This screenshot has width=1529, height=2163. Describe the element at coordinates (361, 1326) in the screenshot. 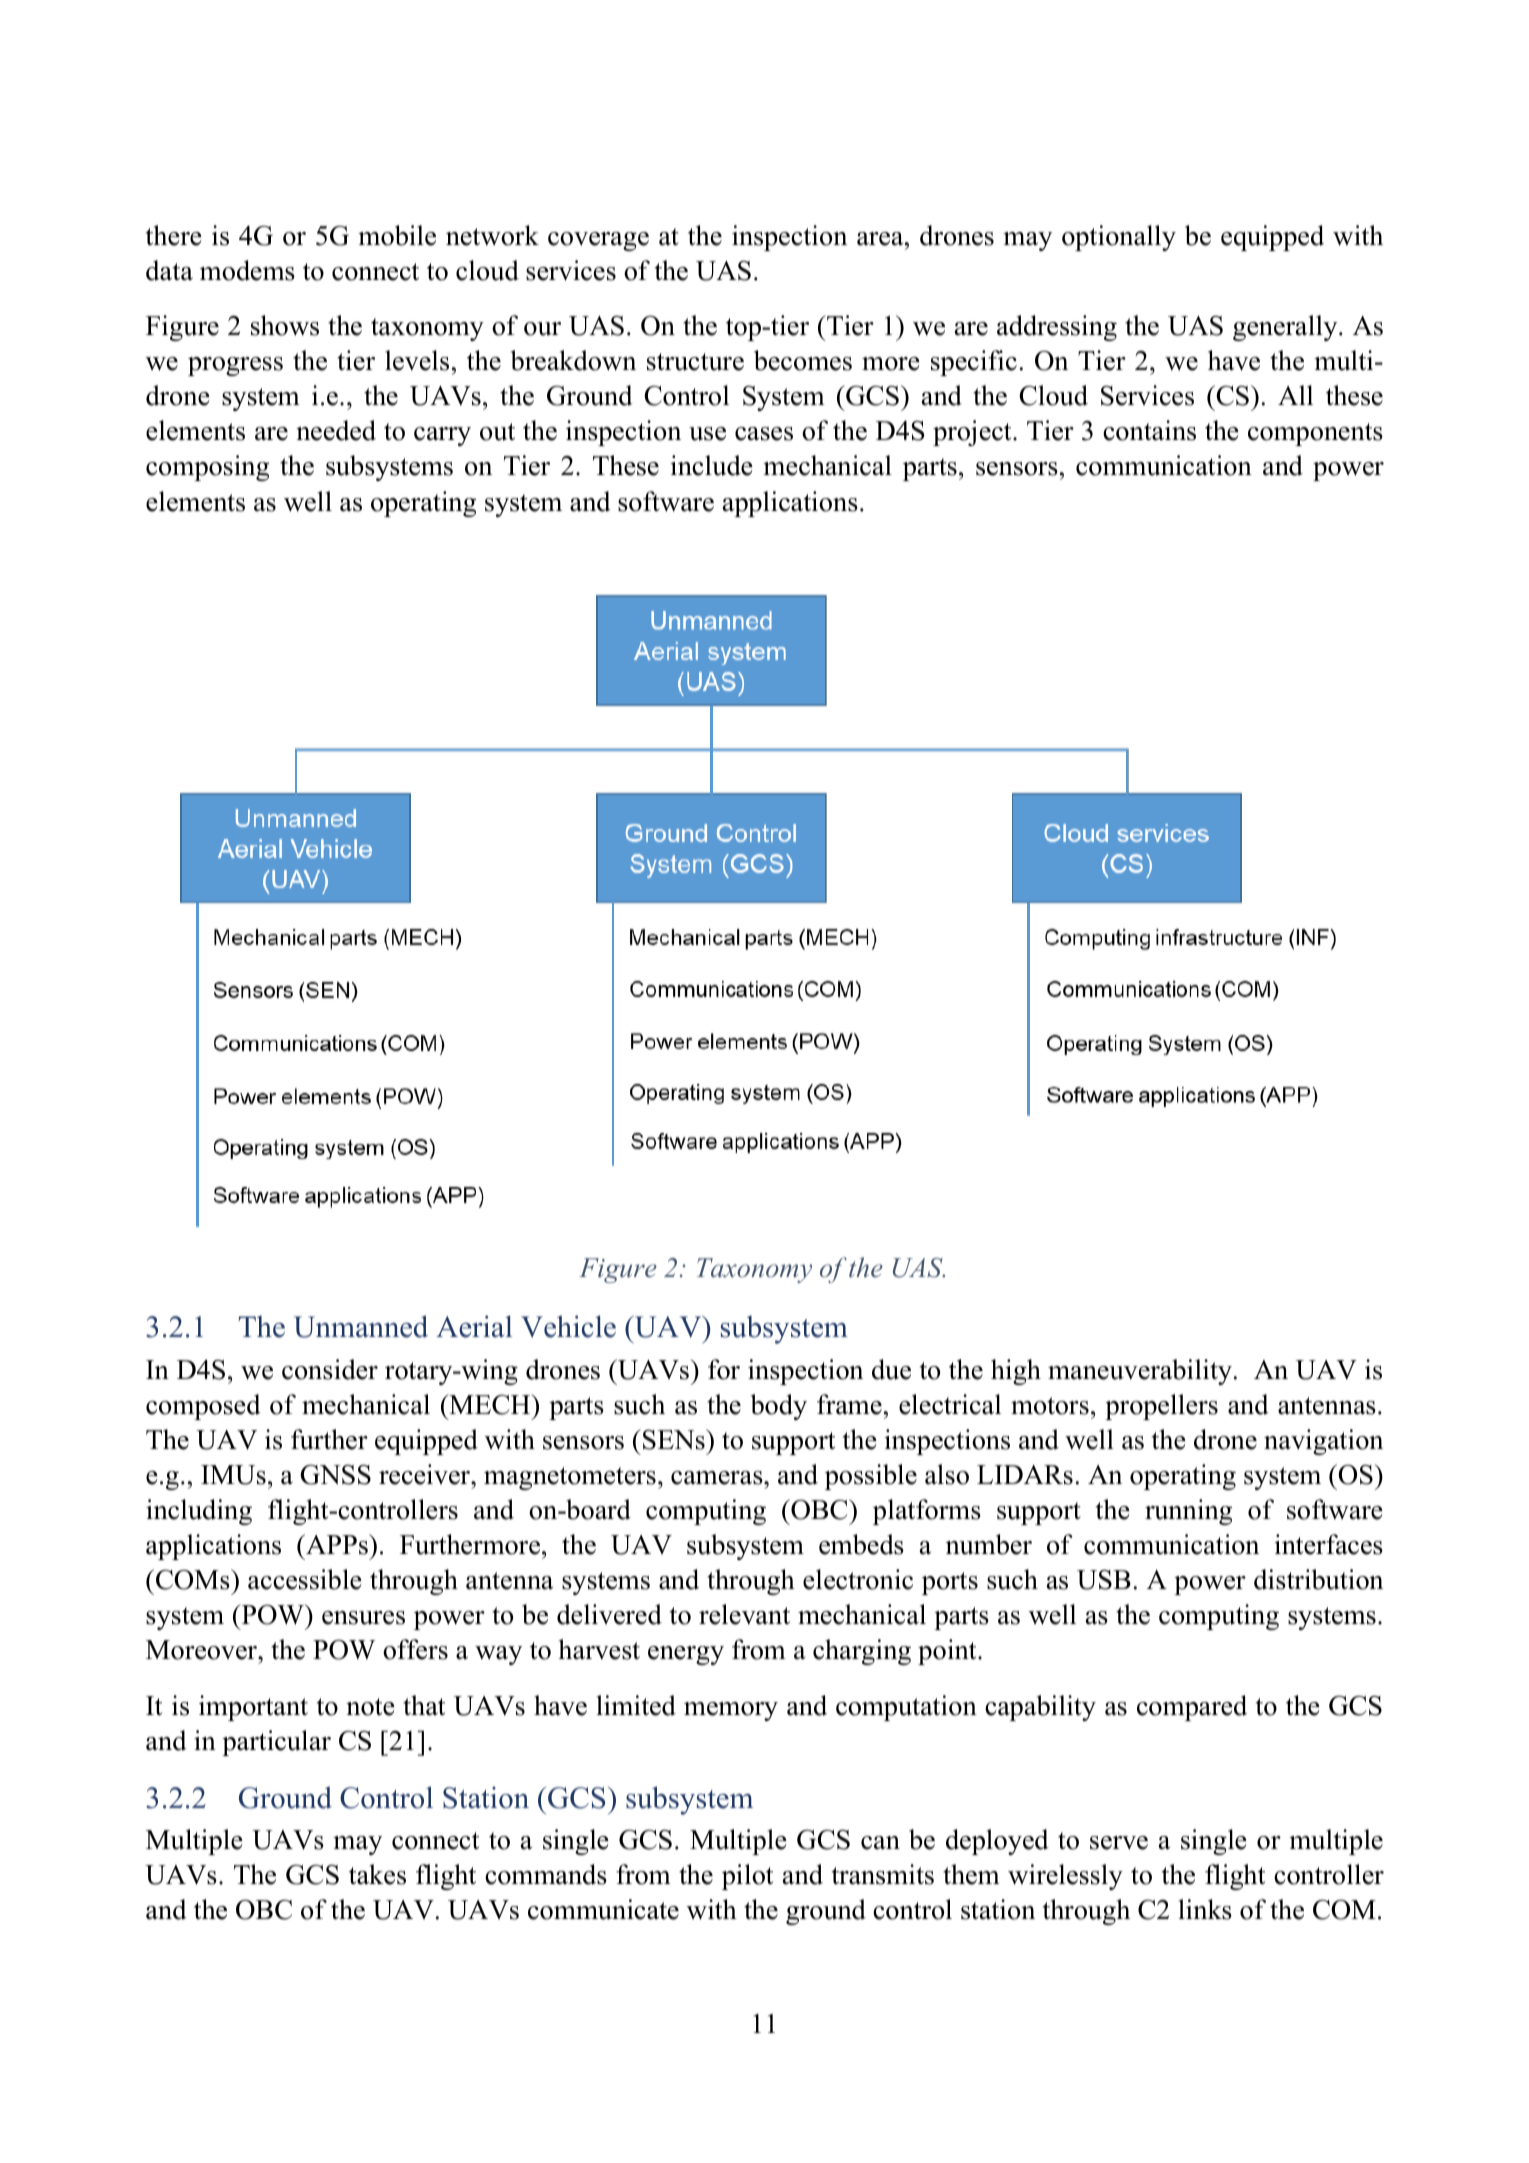

I see `Unmanned` at that location.
